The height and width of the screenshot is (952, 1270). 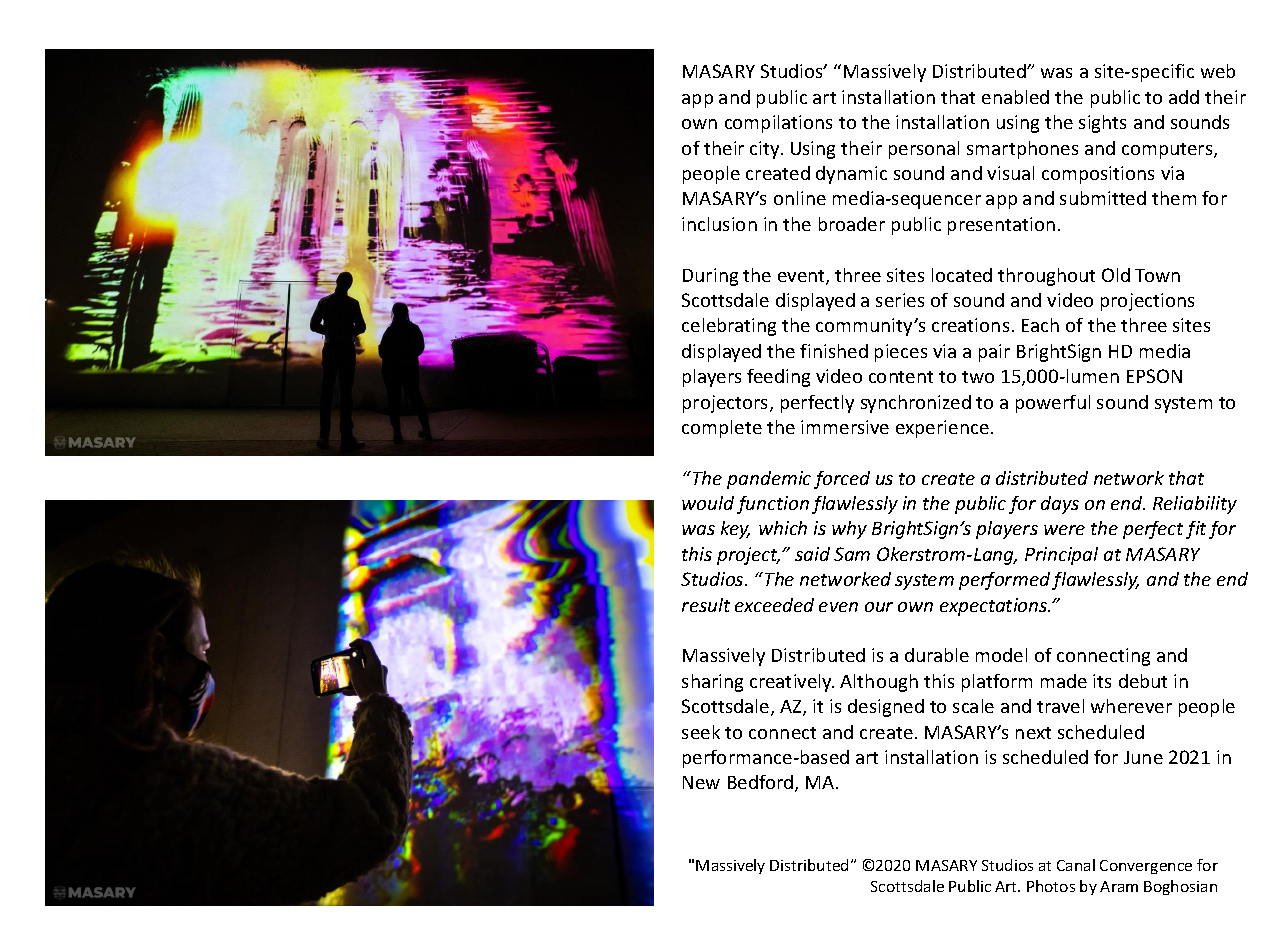 I want to click on Bedford, so click(x=762, y=783).
